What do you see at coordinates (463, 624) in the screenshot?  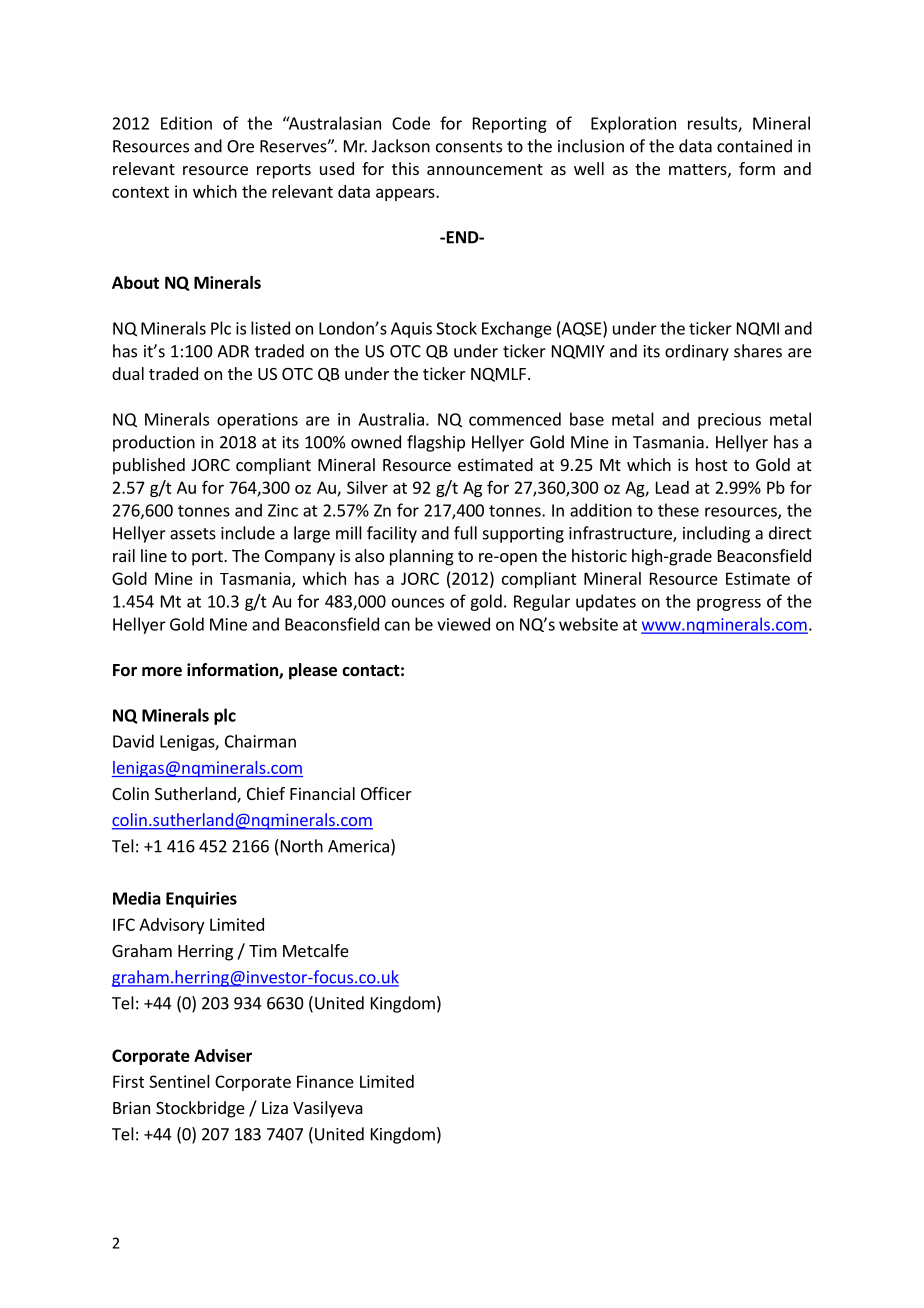 I see `viewed` at bounding box center [463, 624].
